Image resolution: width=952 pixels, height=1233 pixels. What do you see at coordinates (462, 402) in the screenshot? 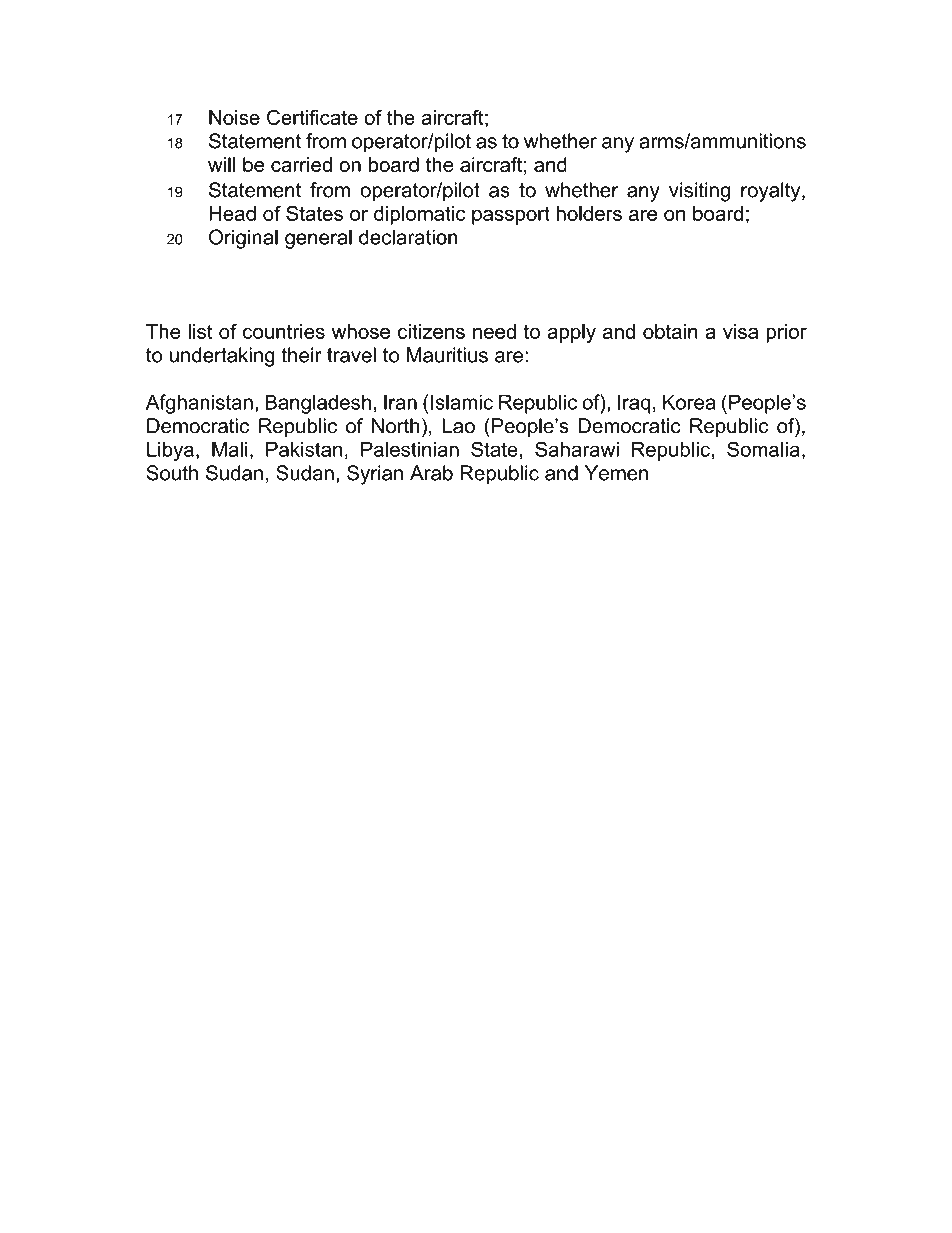
I see `Islamic` at bounding box center [462, 402].
